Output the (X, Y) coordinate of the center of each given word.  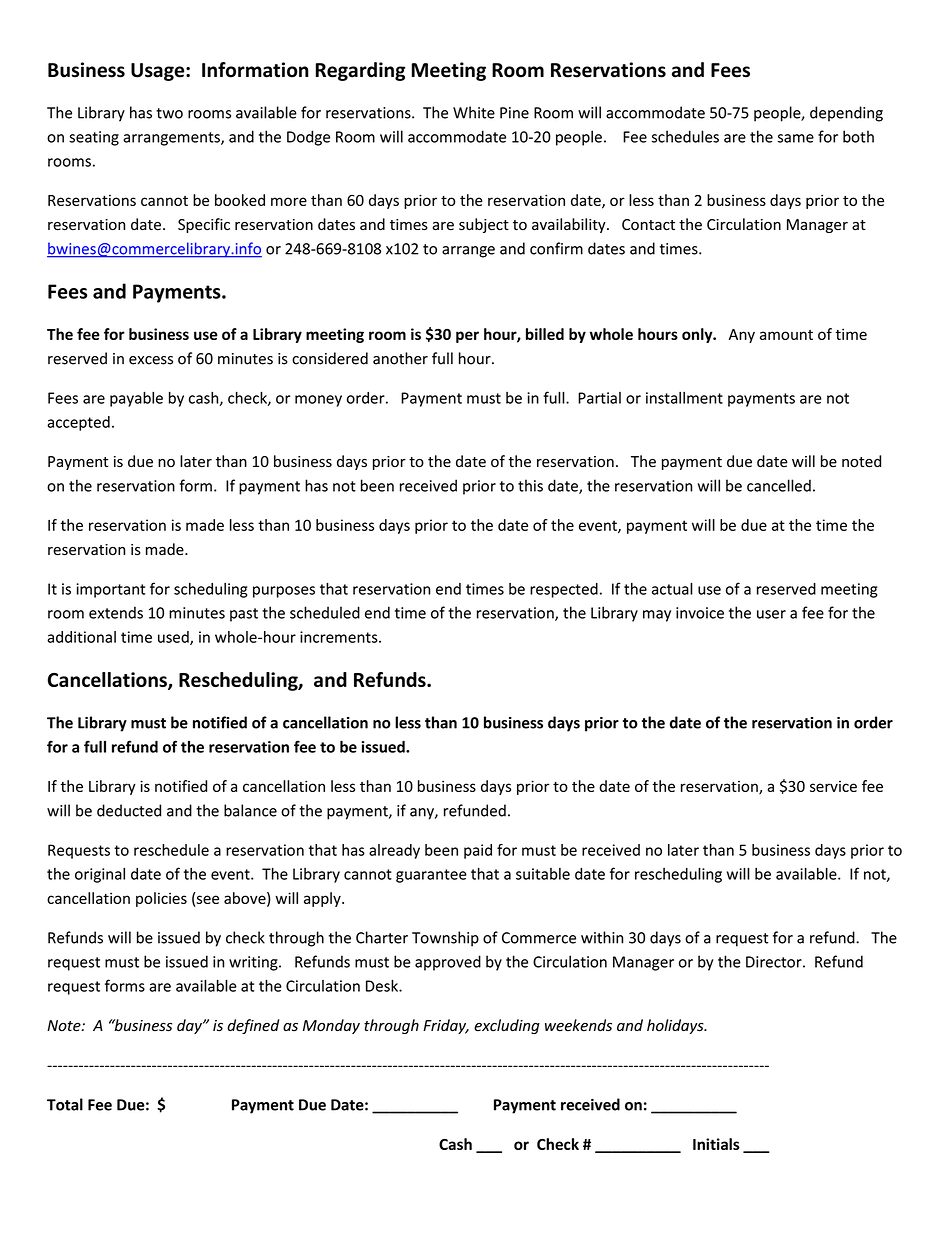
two (169, 113)
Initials (716, 1144)
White (474, 112)
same (796, 138)
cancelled (779, 485)
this (530, 485)
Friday (446, 1026)
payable (136, 399)
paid (478, 851)
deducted (129, 810)
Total (65, 1104)
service (833, 786)
